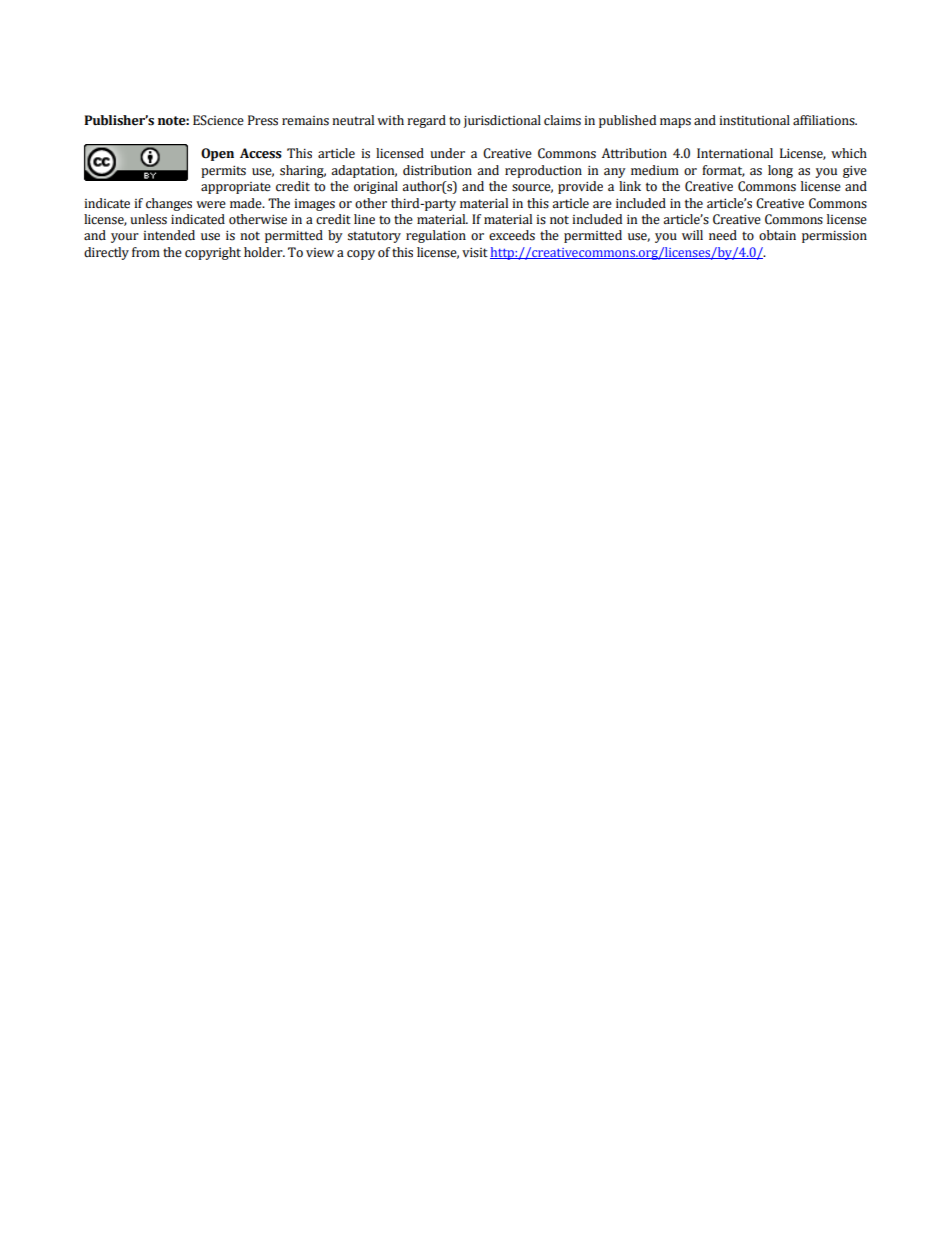 The height and width of the screenshot is (1233, 952). Describe the element at coordinates (754, 120) in the screenshot. I see `institutional` at that location.
